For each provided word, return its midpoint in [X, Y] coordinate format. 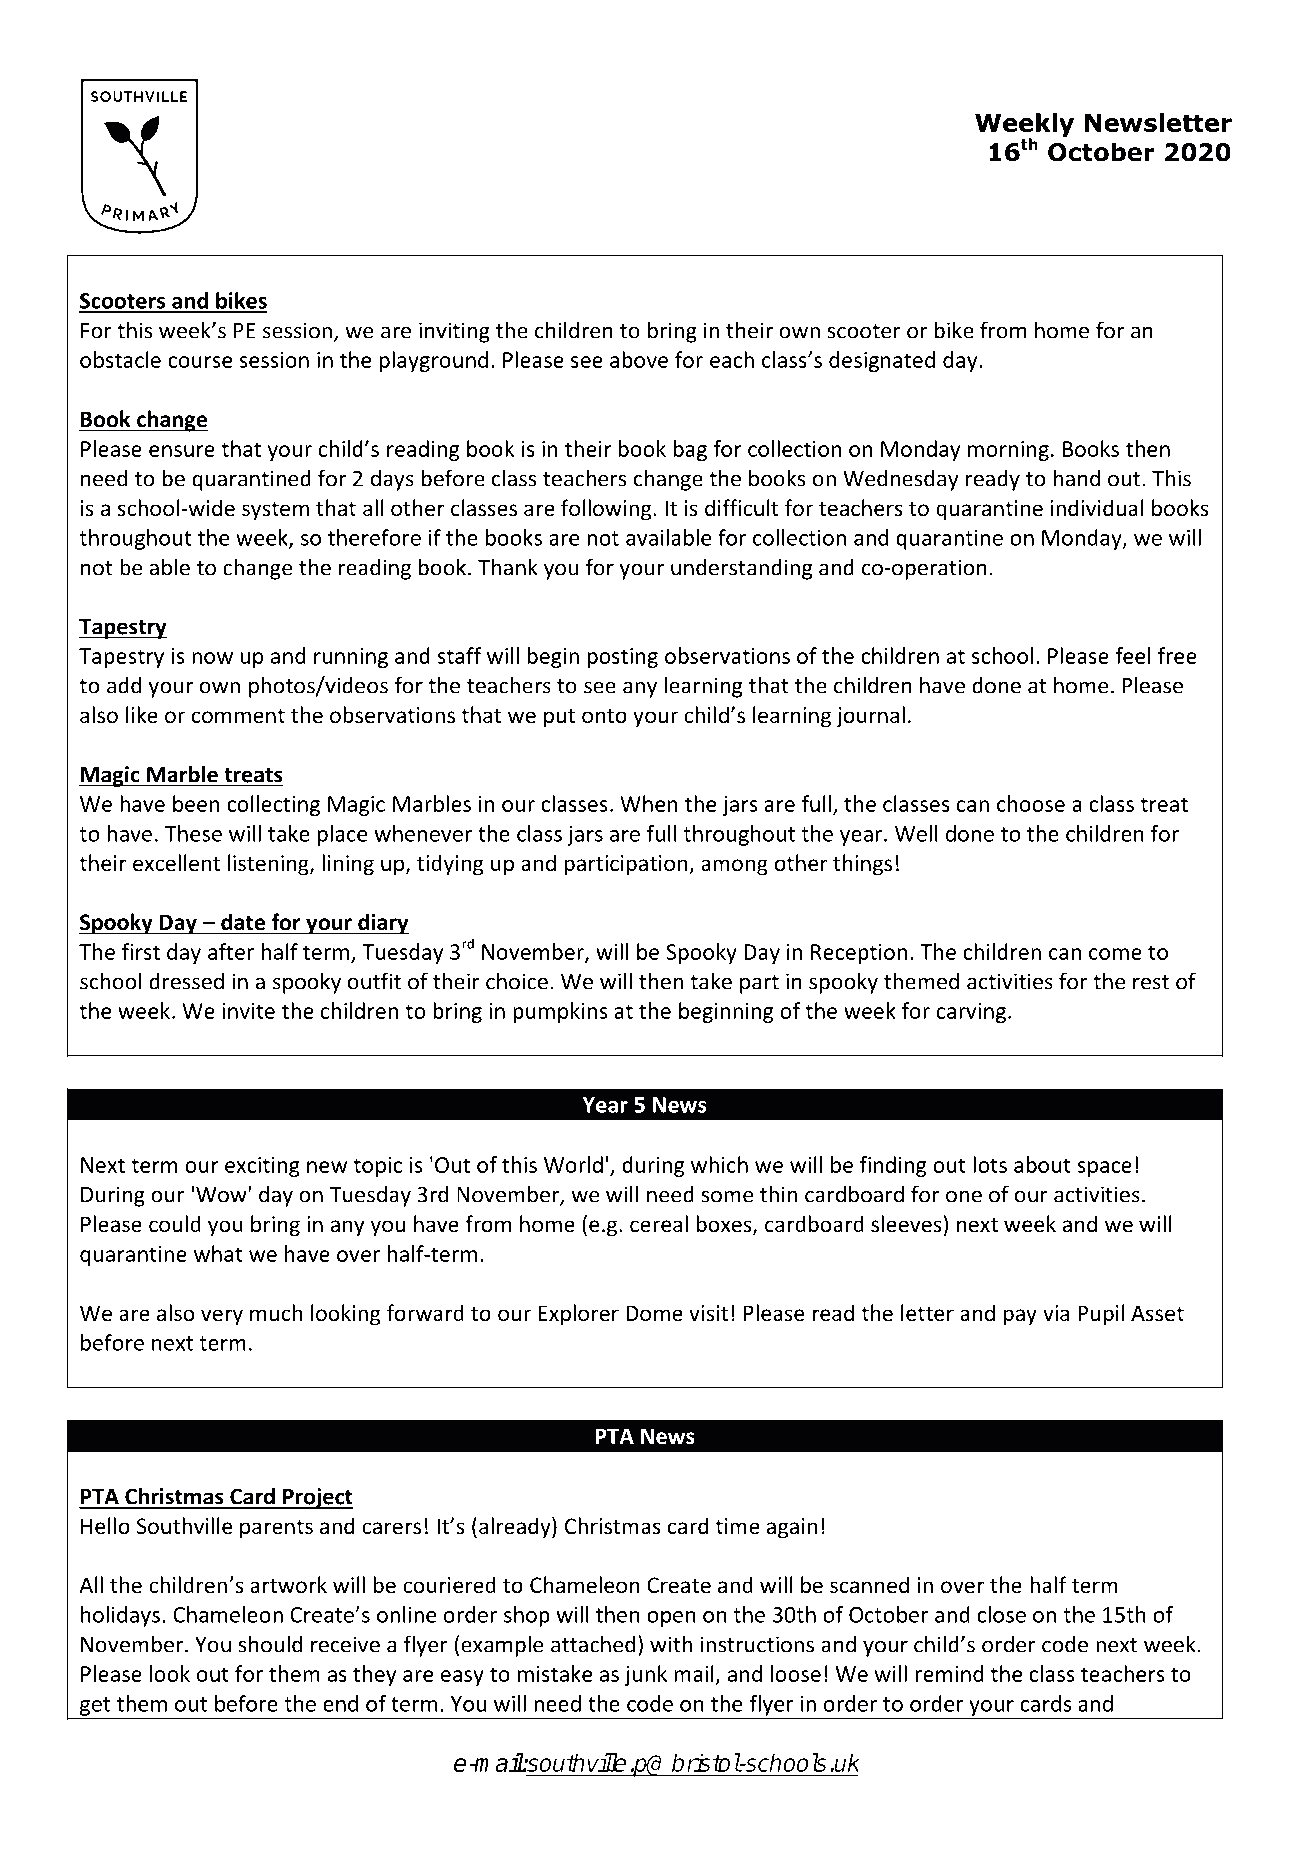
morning [1008, 451]
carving [971, 1013]
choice [517, 981]
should [270, 1644]
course [200, 362]
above [639, 359]
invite [248, 1011]
